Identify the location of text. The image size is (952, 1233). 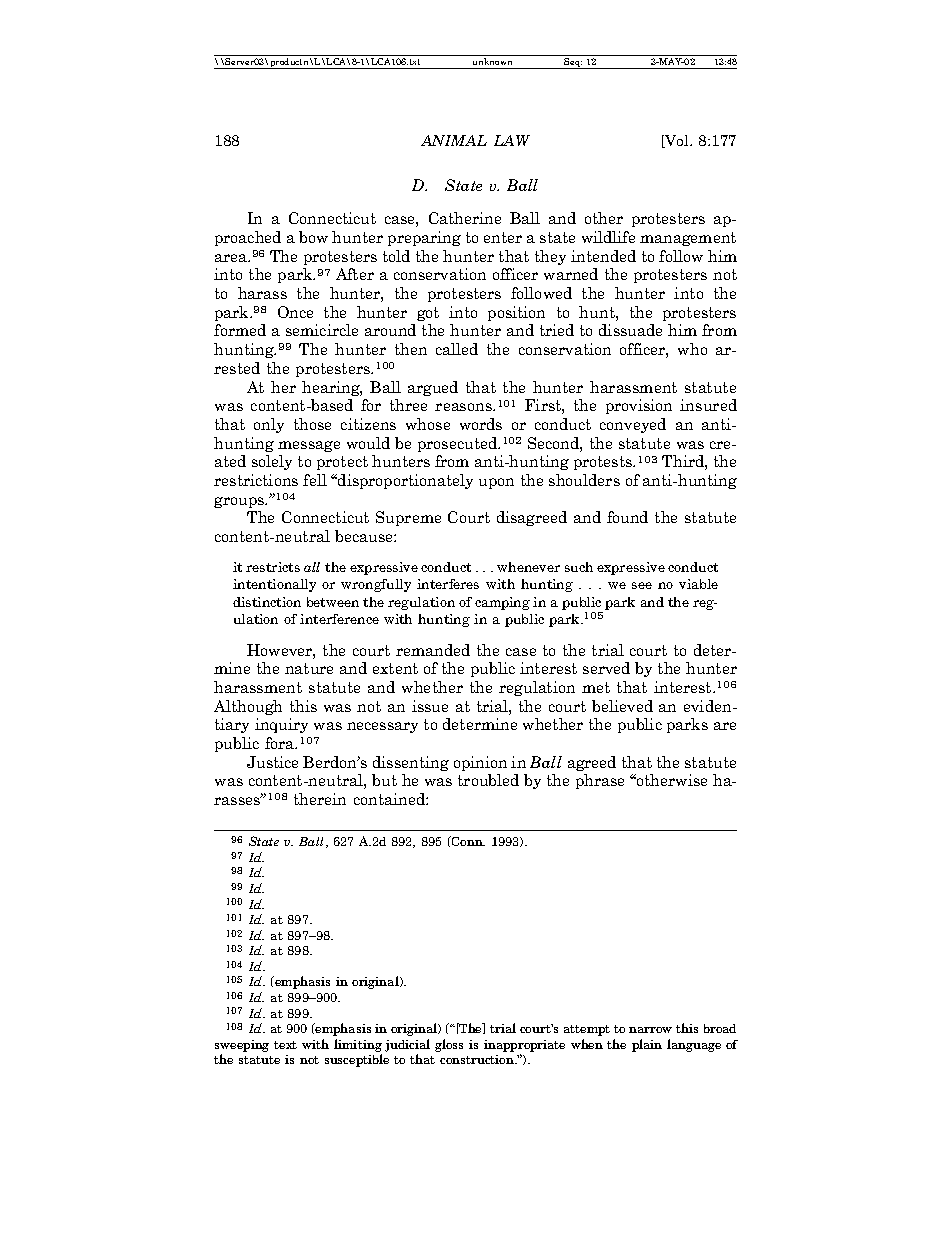
(285, 1045).
